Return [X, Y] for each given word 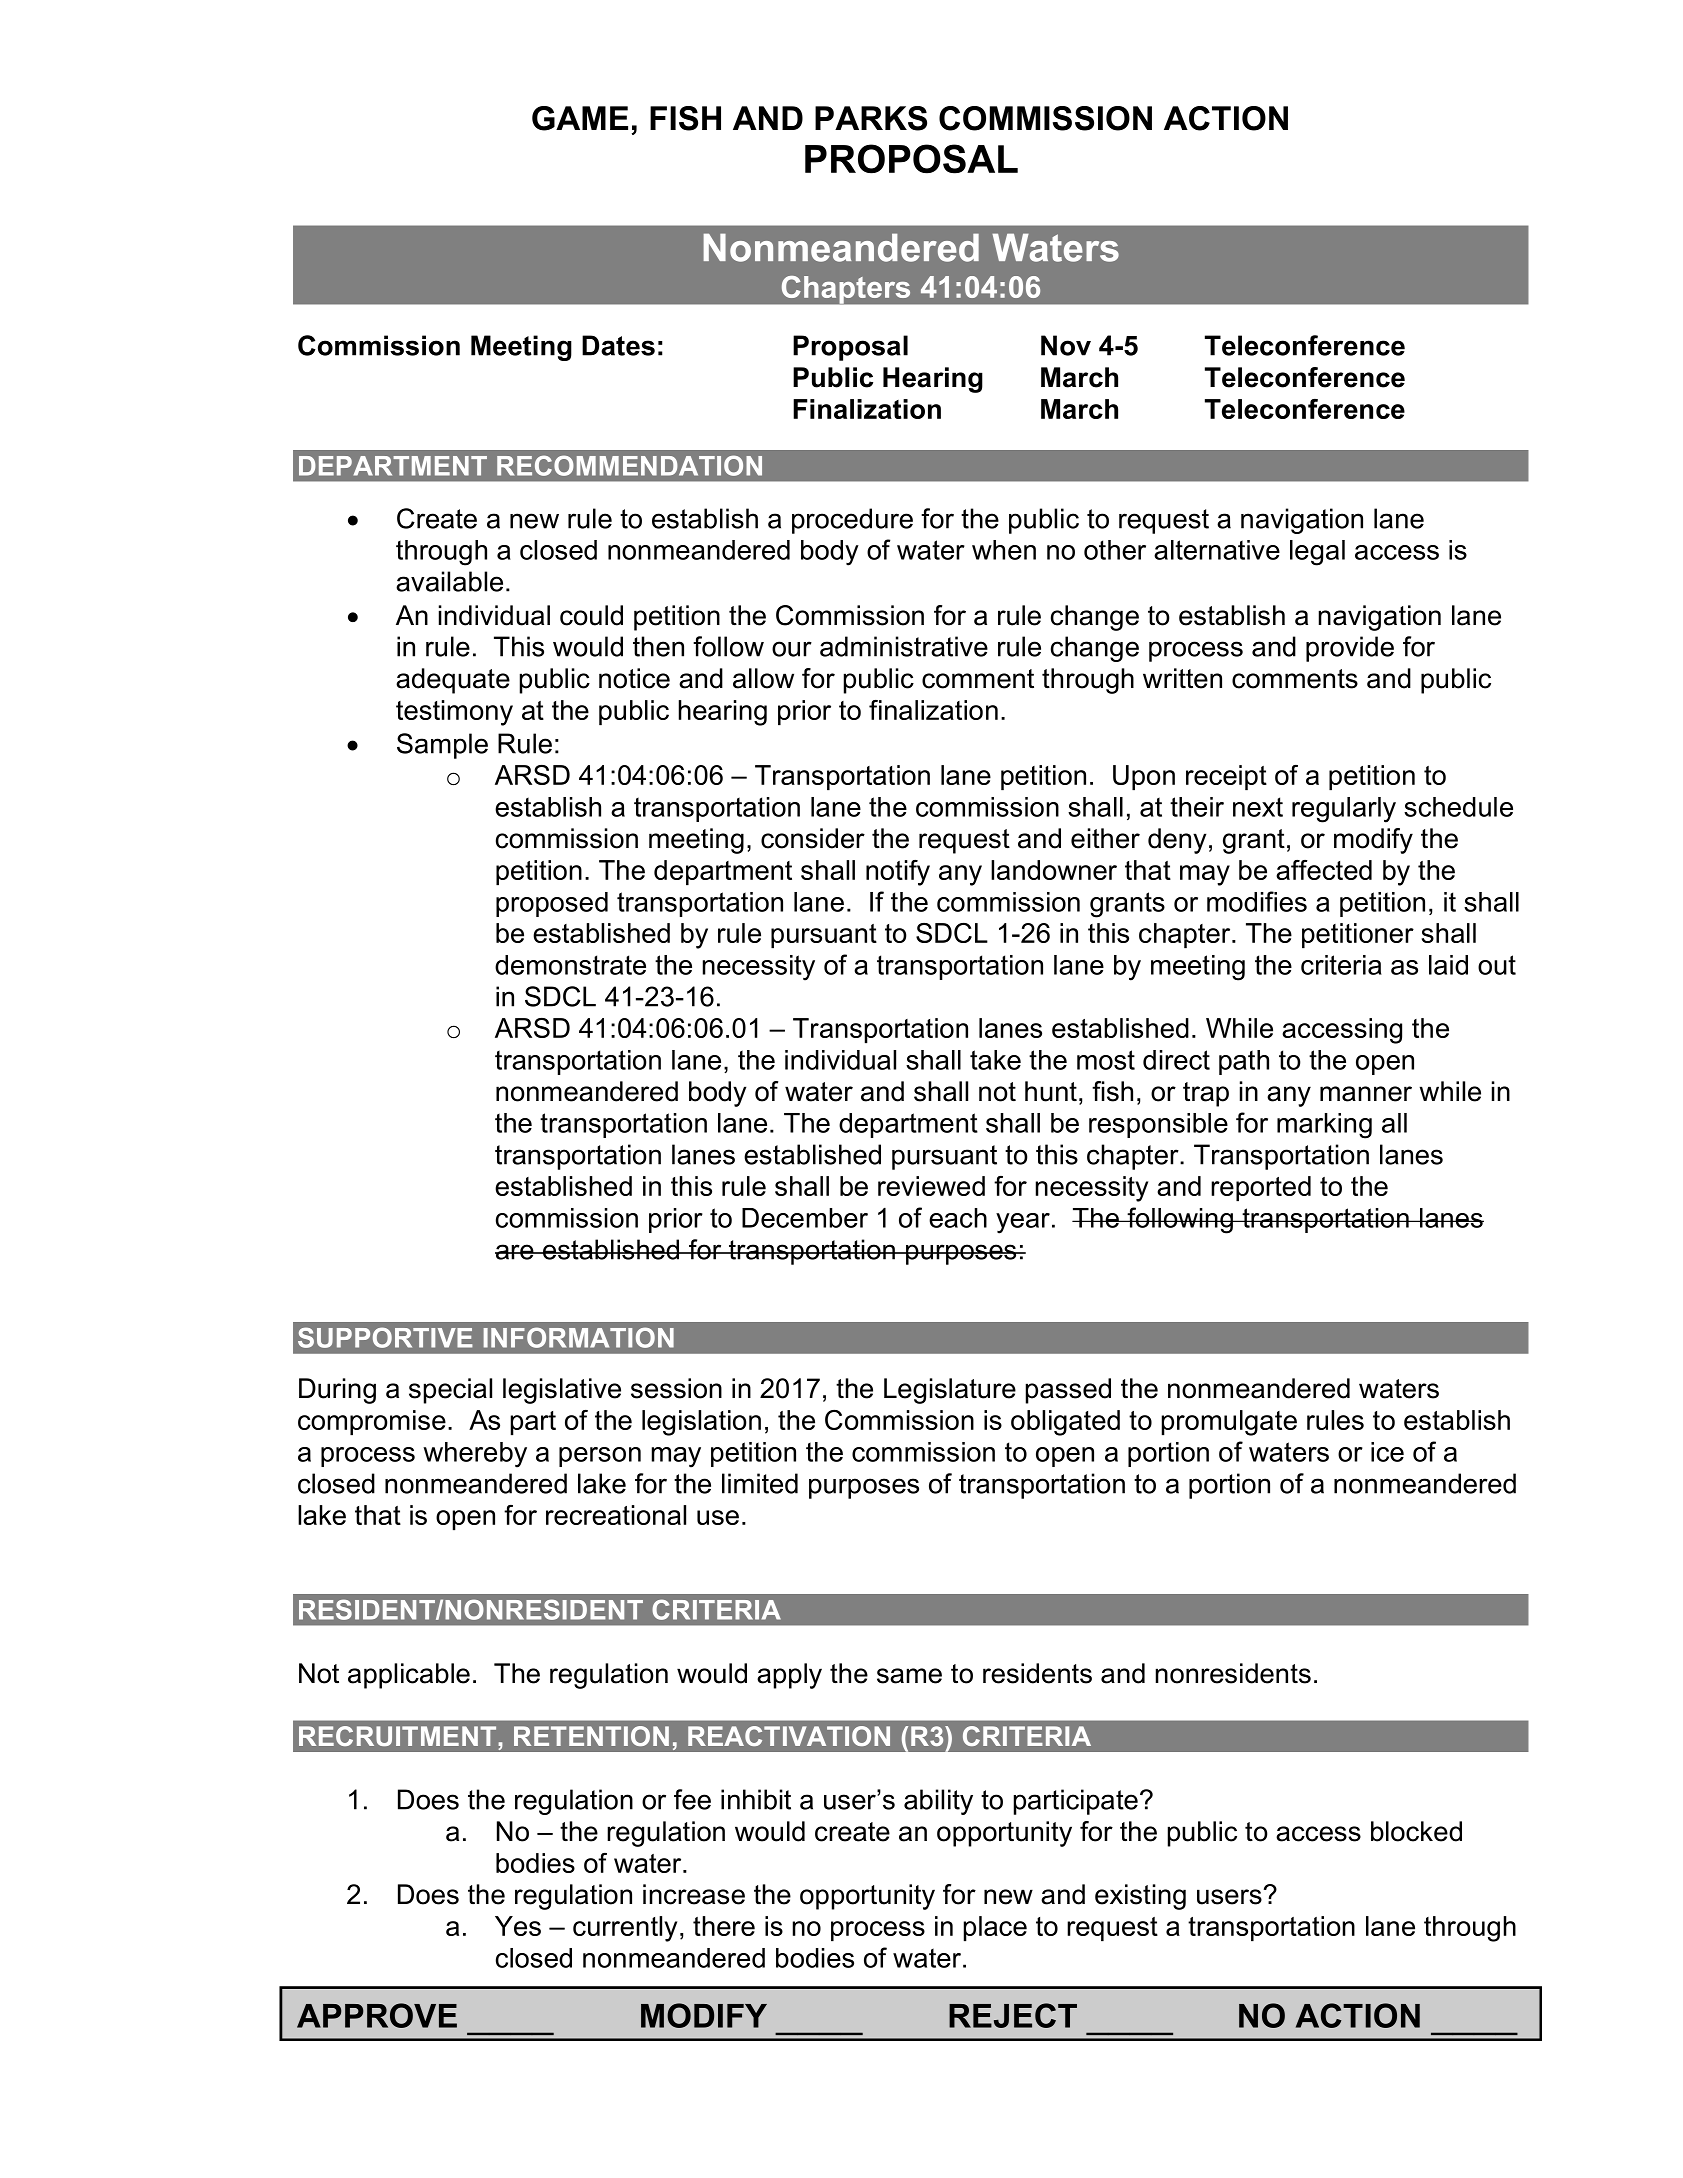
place [995, 1929]
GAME [580, 118]
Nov [1066, 345]
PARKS [871, 118]
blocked [1416, 1831]
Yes [518, 1926]
